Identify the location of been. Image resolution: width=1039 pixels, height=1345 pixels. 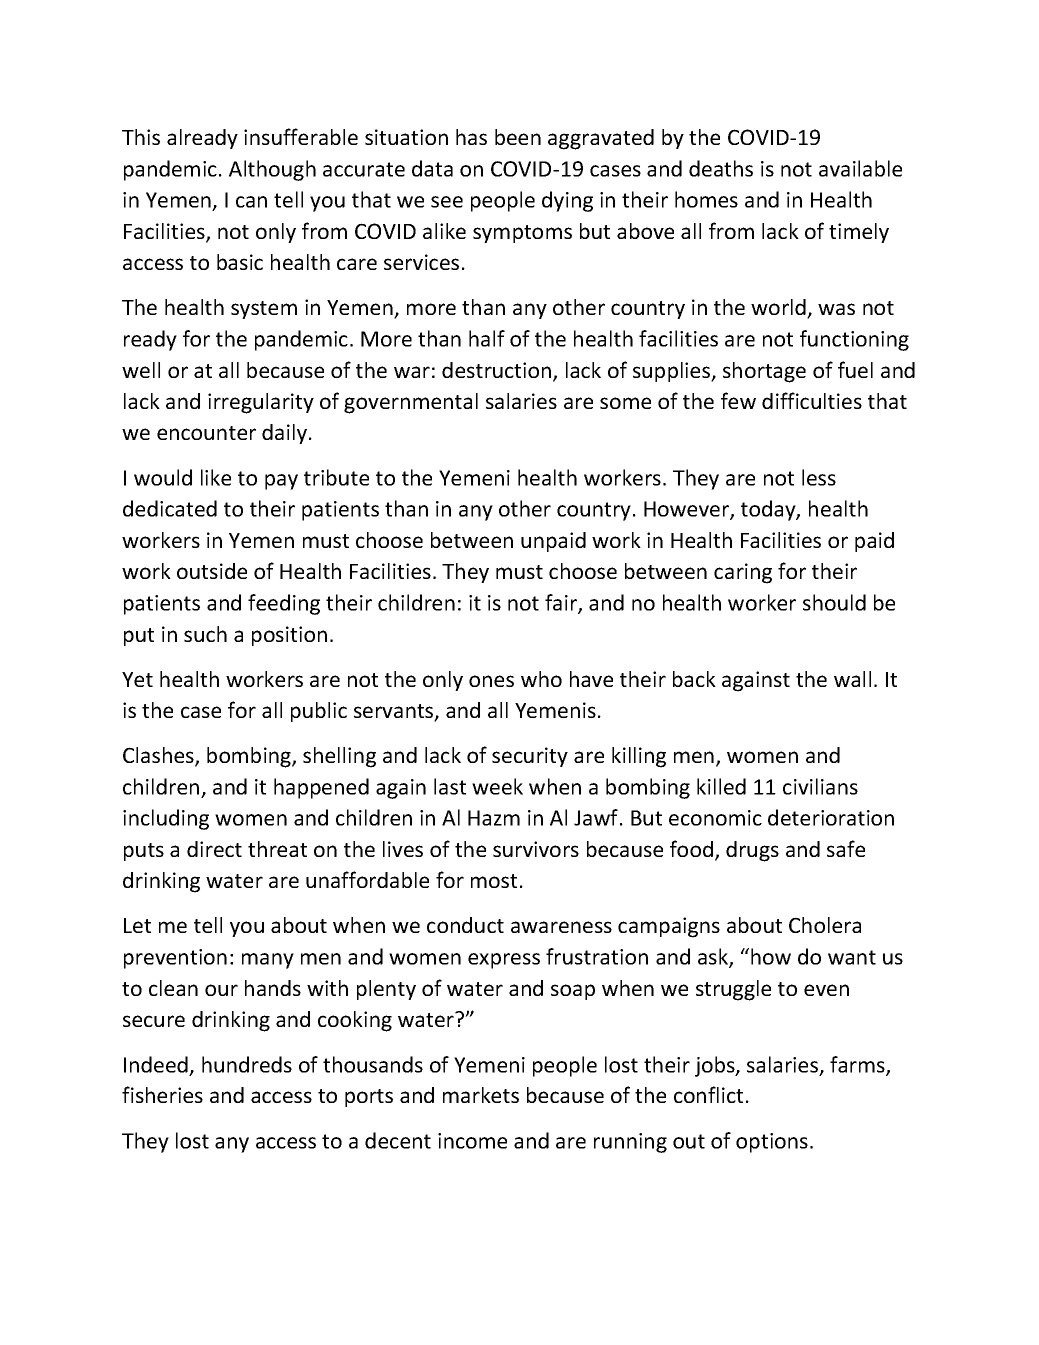
(518, 137).
